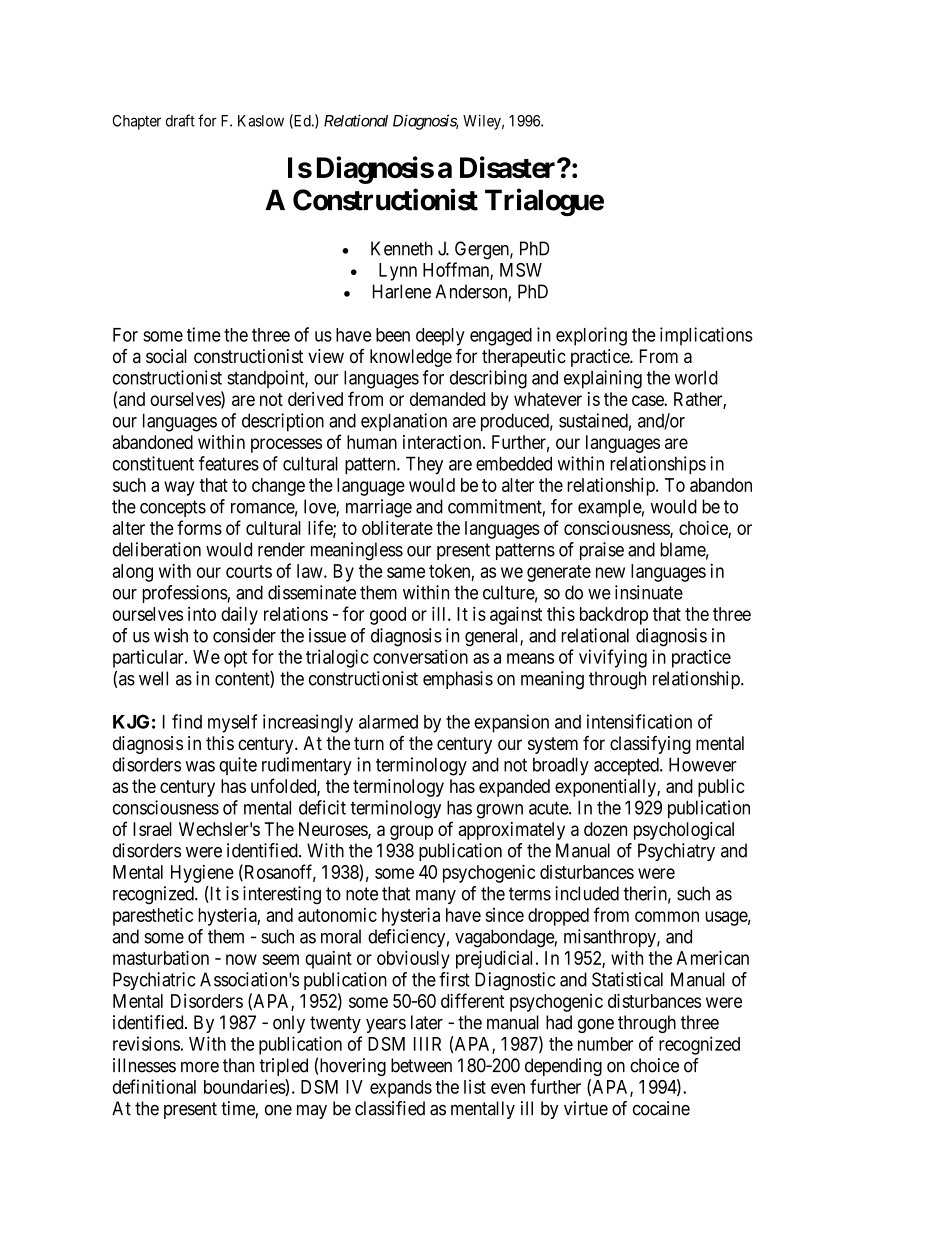  Describe the element at coordinates (509, 167) in the document. I see `Disaster` at that location.
